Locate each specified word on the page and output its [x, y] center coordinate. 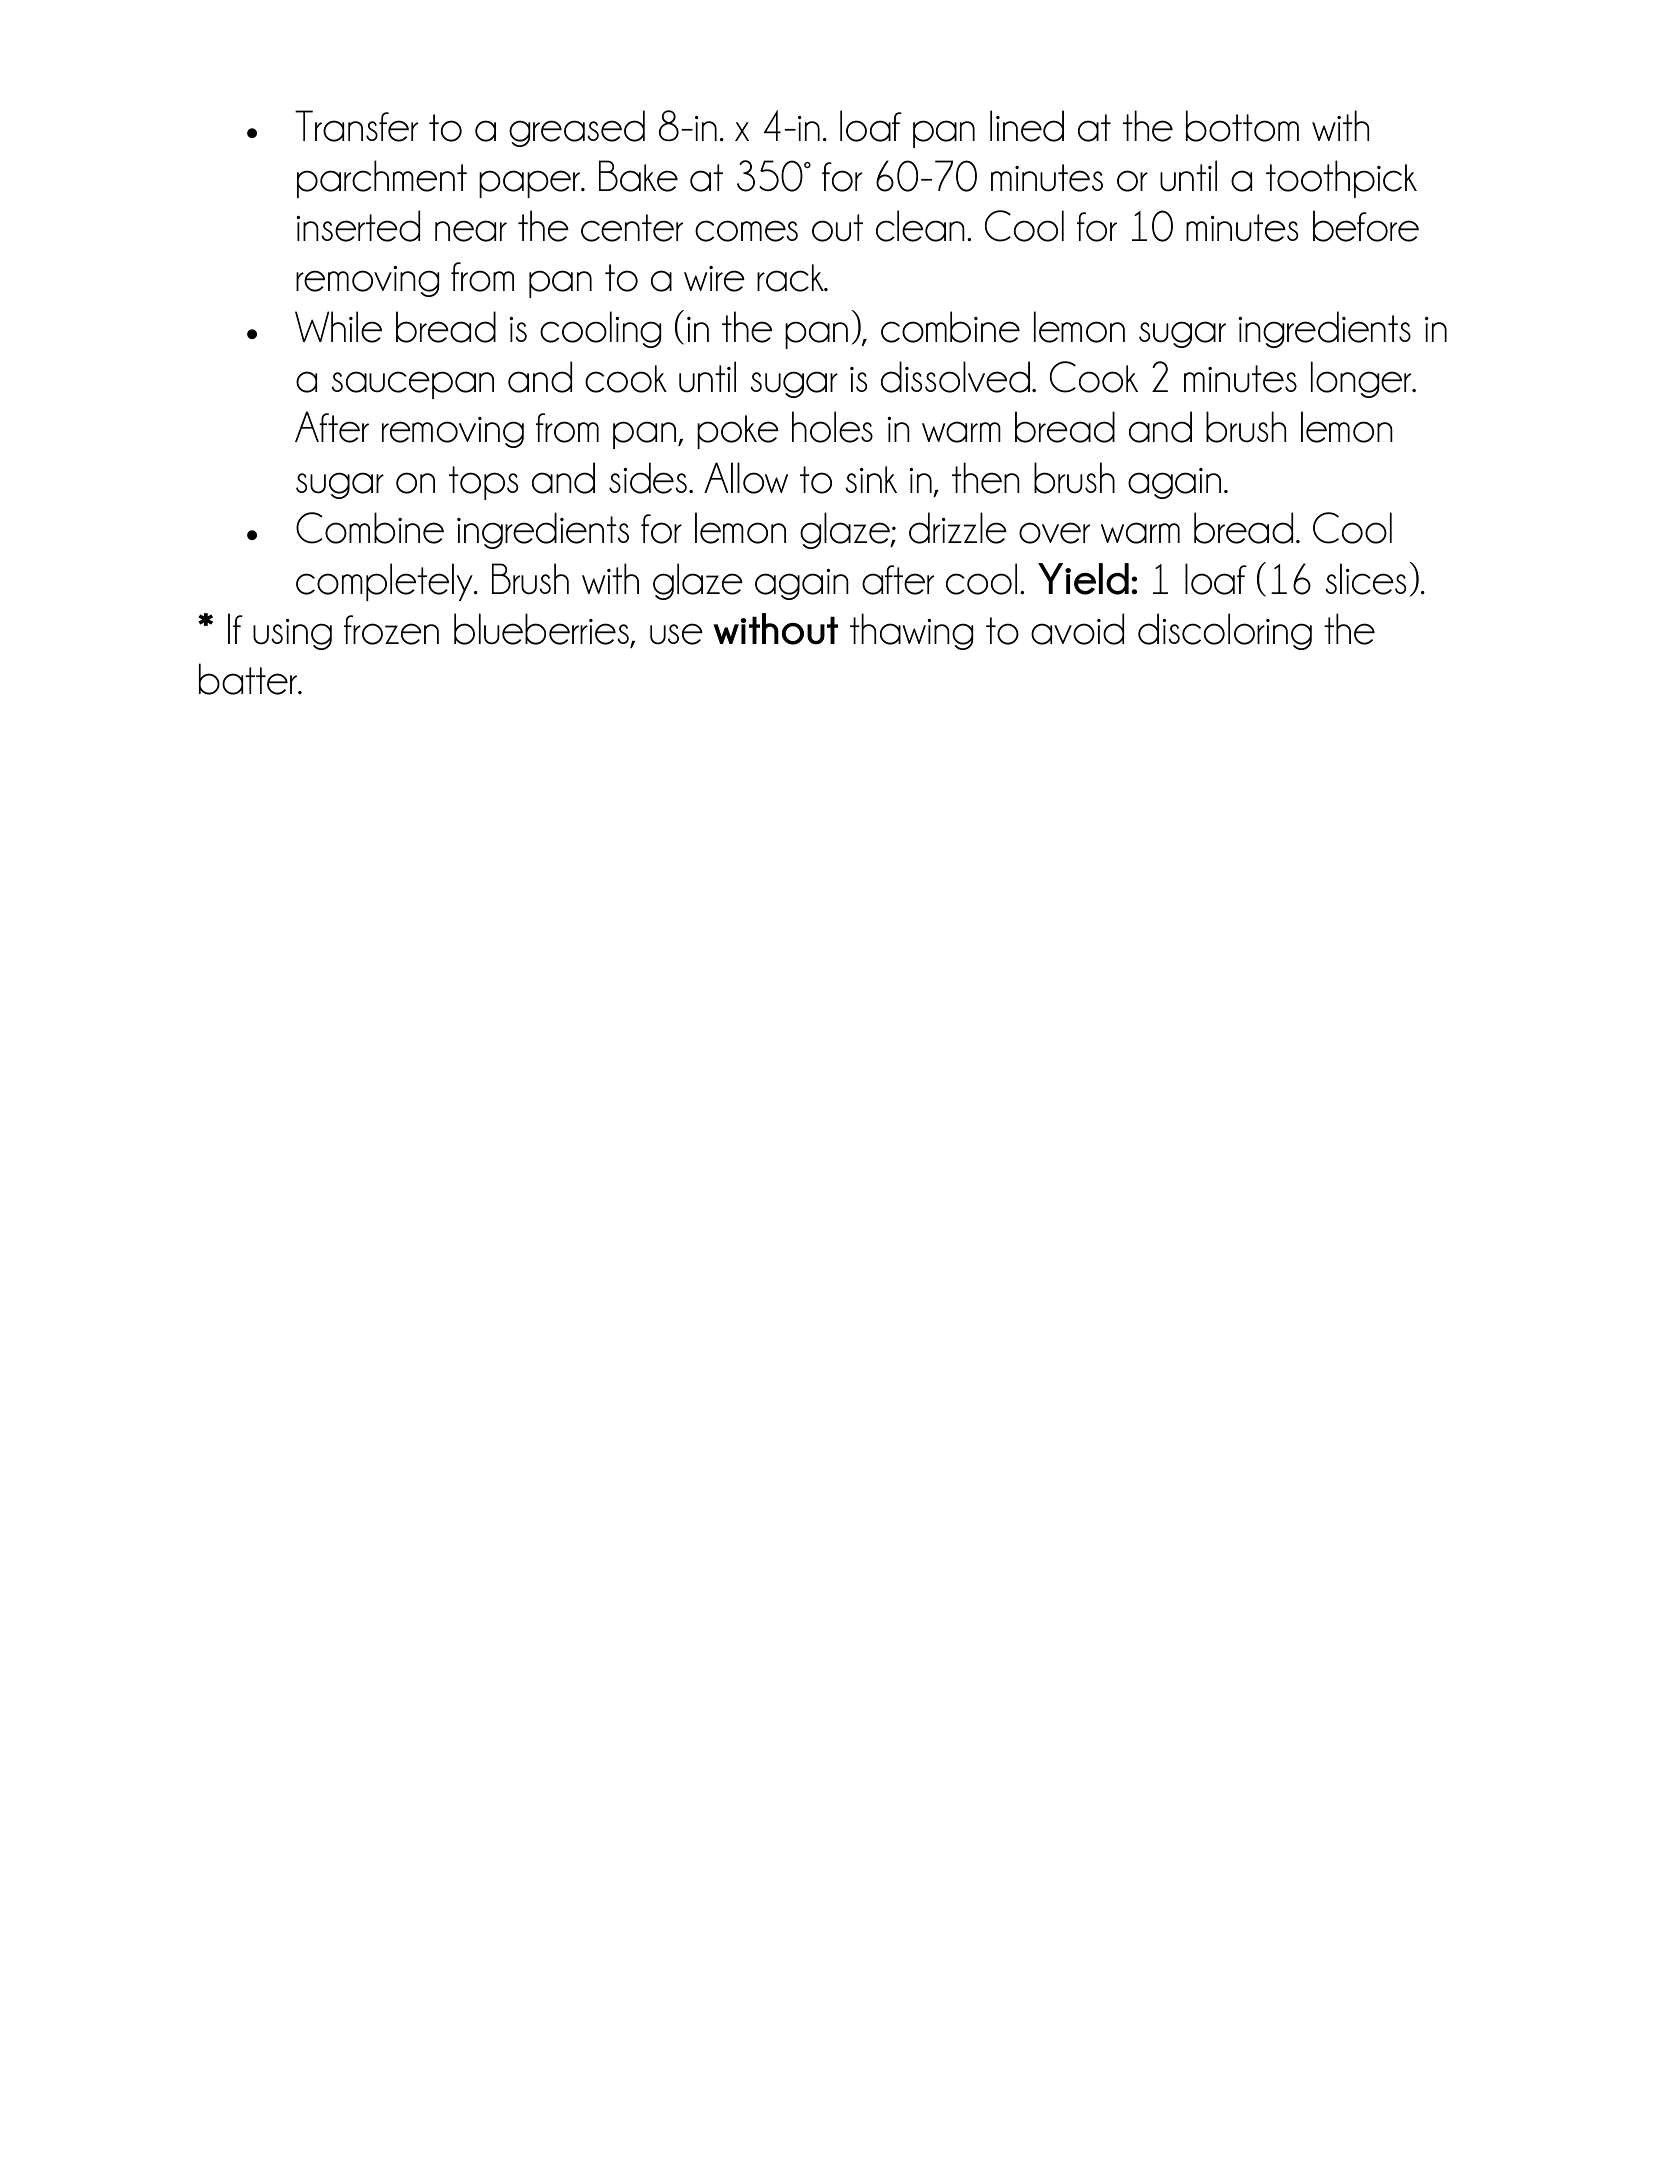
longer [1362, 379]
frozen [391, 630]
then [986, 478]
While [338, 327]
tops [483, 483]
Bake [638, 176]
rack [791, 278]
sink [871, 479]
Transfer [357, 126]
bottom [1242, 126]
